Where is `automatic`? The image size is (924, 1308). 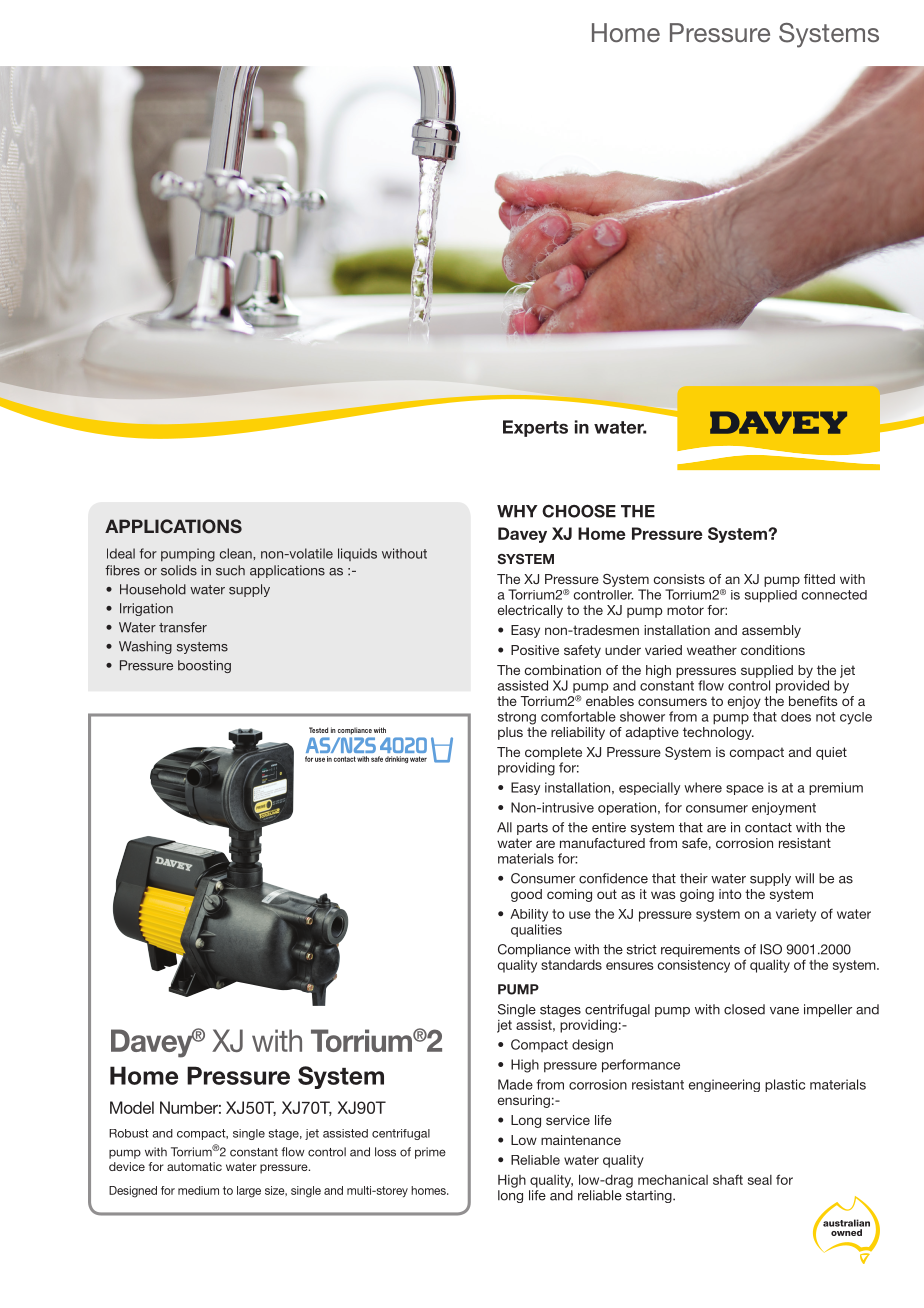
automatic is located at coordinates (194, 1166).
